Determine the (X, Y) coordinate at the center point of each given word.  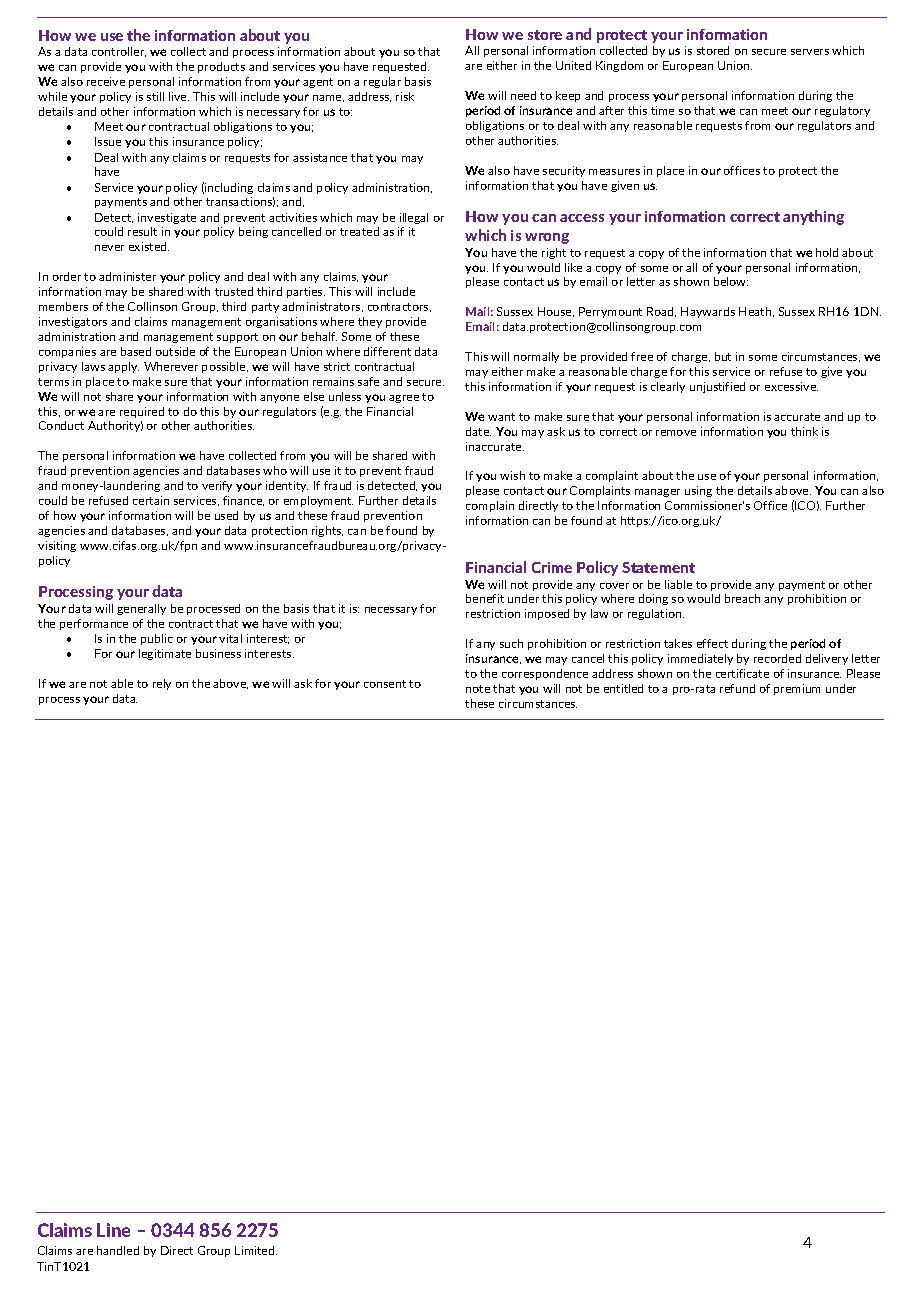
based (136, 351)
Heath (756, 312)
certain (151, 500)
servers (810, 52)
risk (405, 96)
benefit (485, 598)
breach (742, 598)
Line (113, 1230)
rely (162, 684)
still (155, 96)
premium (797, 689)
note (478, 689)
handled (118, 1250)
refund (737, 688)
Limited (256, 1250)
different (387, 351)
